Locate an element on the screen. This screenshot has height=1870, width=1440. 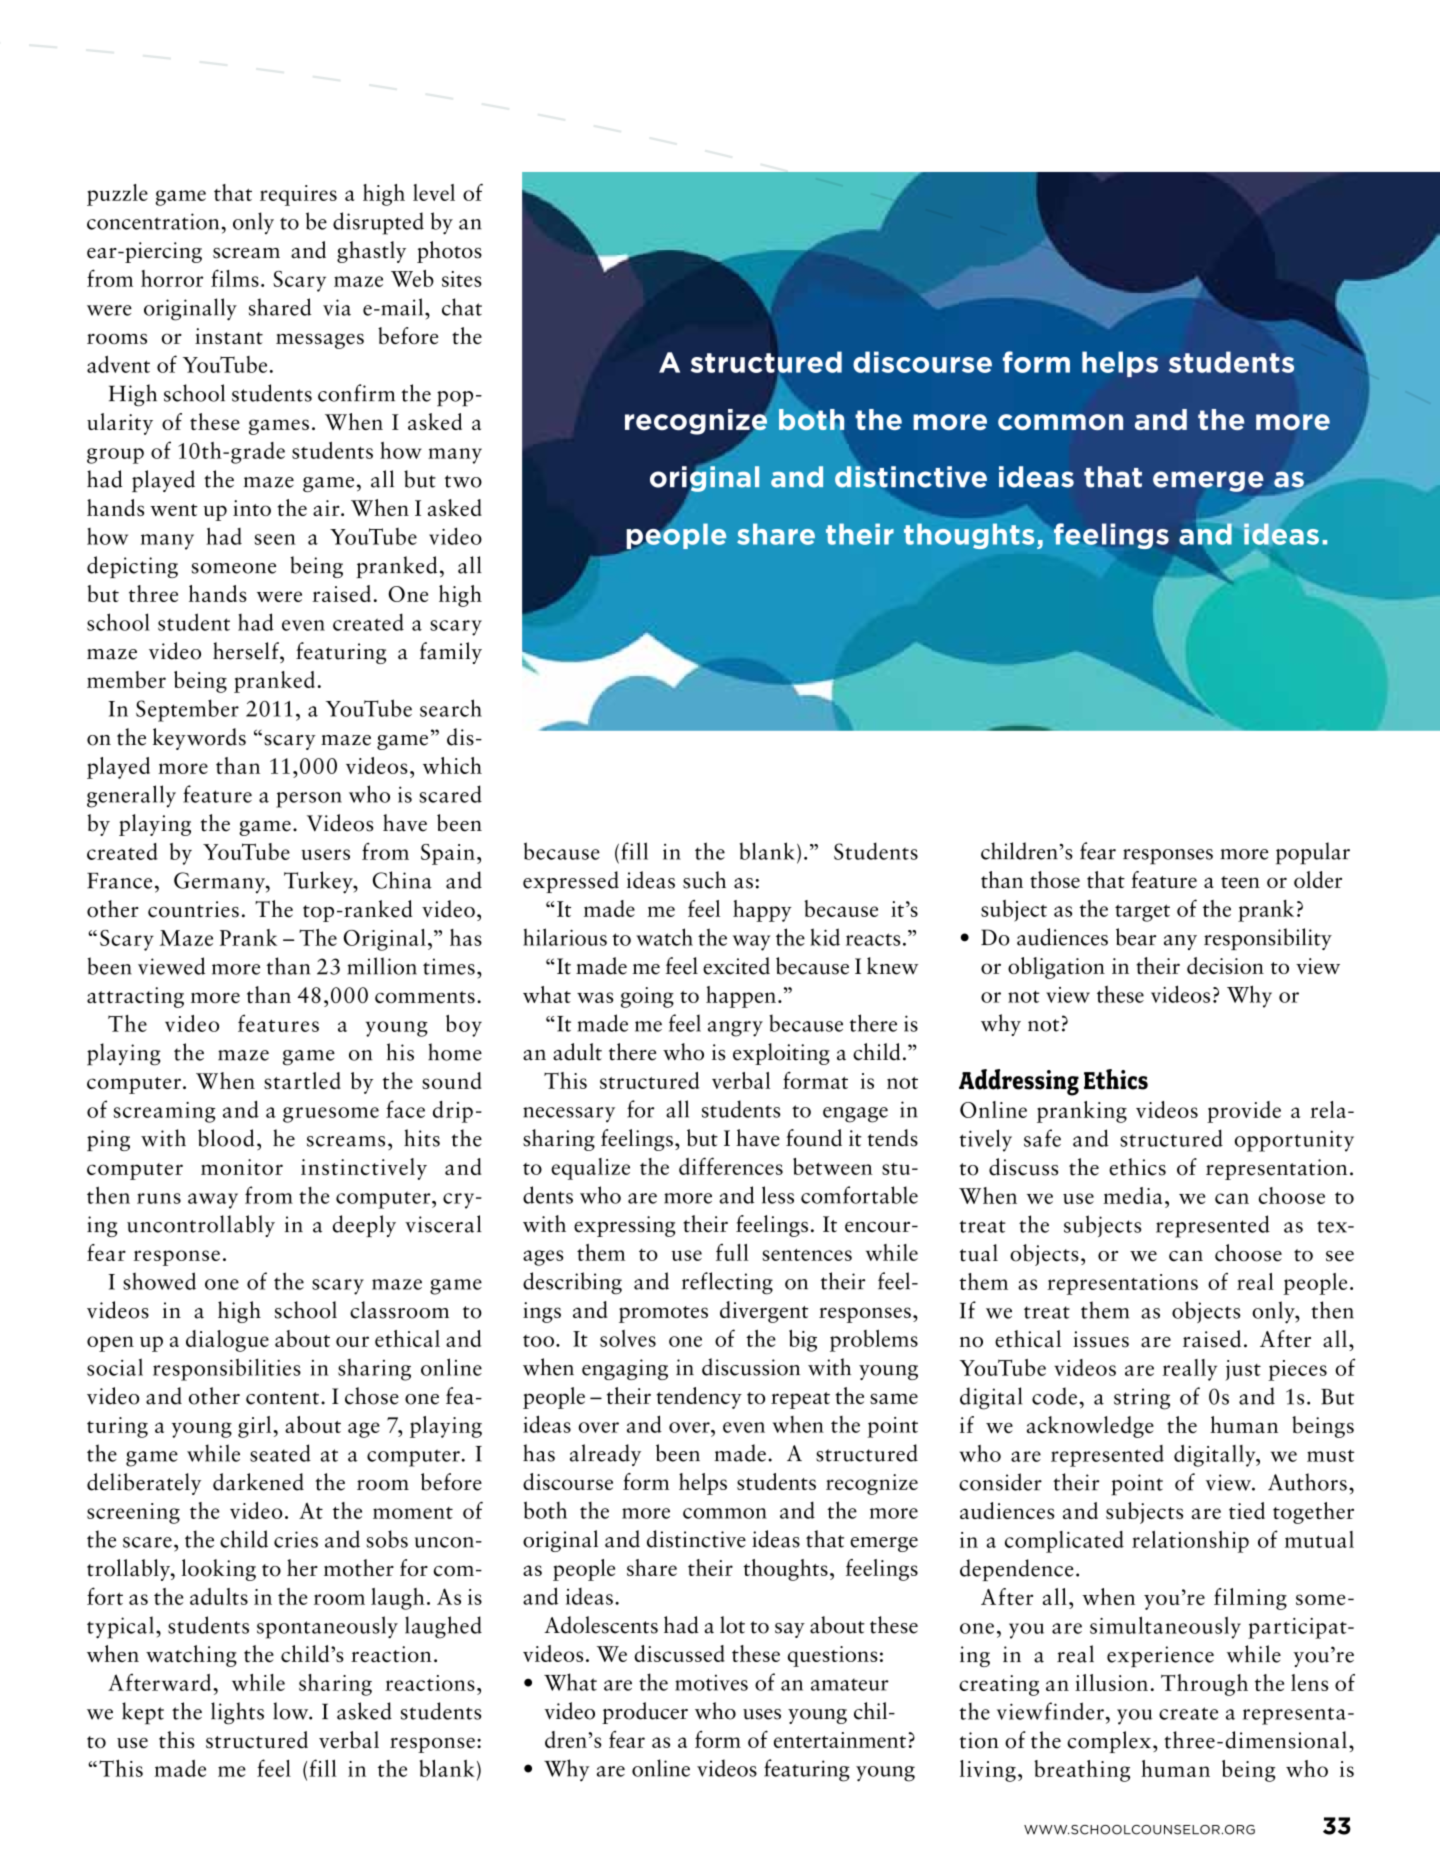
chat is located at coordinates (462, 307).
